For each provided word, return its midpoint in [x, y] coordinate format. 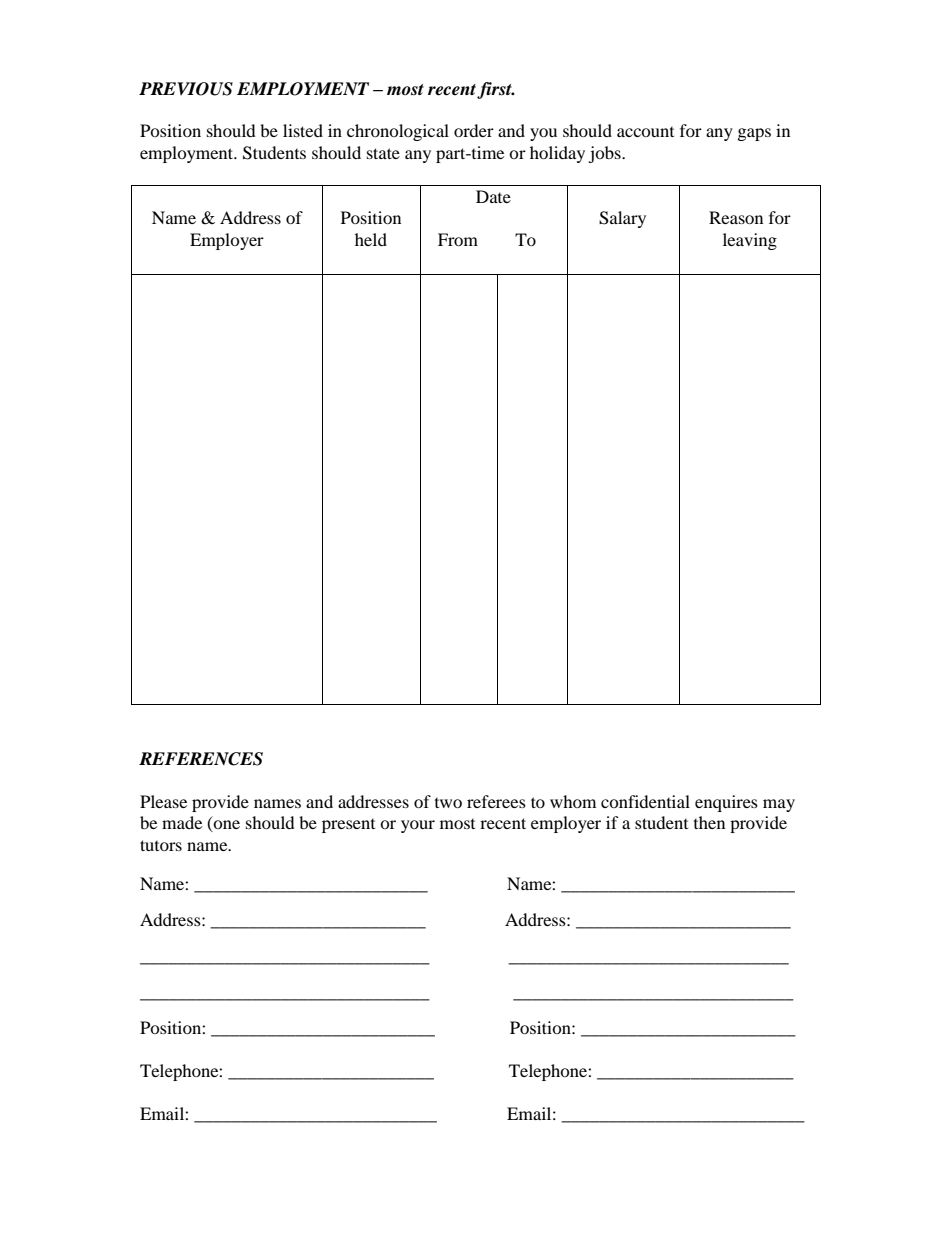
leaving [750, 241]
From [458, 239]
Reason [736, 217]
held [371, 239]
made [182, 822]
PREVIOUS [186, 89]
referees [496, 801]
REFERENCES [201, 759]
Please [163, 801]
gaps [754, 134]
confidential [645, 801]
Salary [622, 219]
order [474, 130]
